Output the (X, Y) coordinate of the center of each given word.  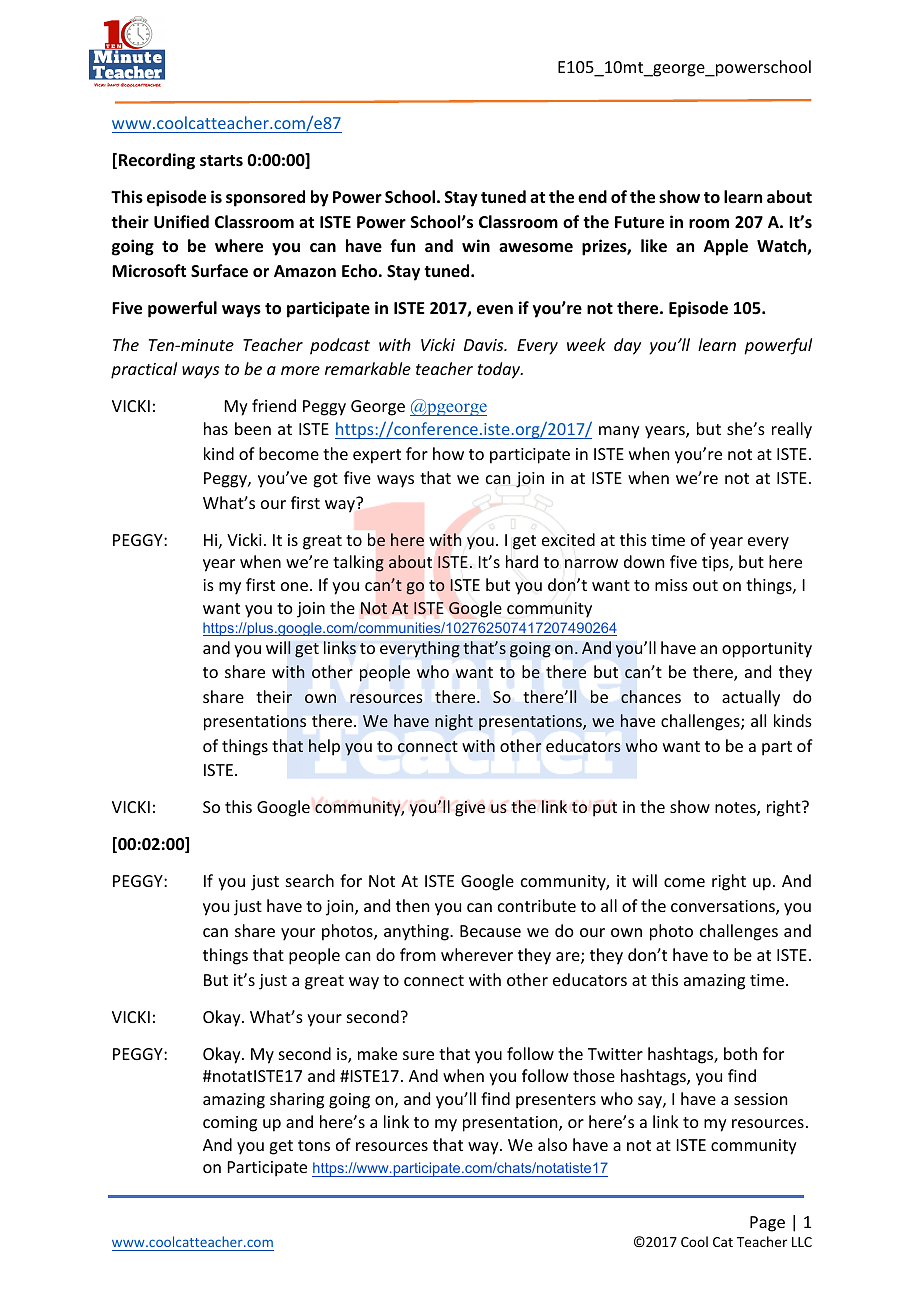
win (476, 245)
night (454, 722)
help (324, 747)
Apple (726, 247)
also (552, 1144)
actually (751, 698)
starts (221, 161)
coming (230, 1124)
